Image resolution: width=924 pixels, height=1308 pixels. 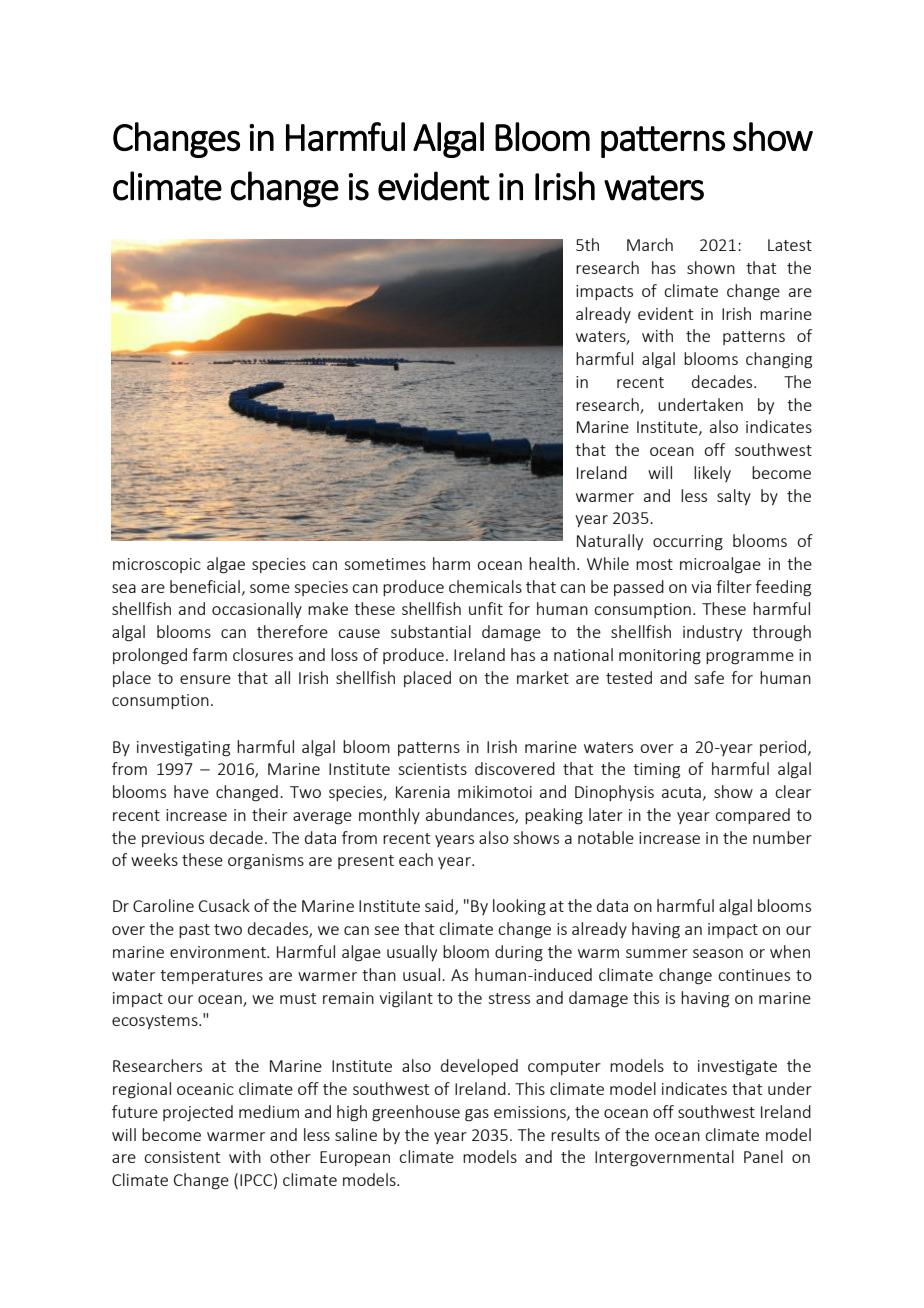 I want to click on said, so click(x=439, y=905).
